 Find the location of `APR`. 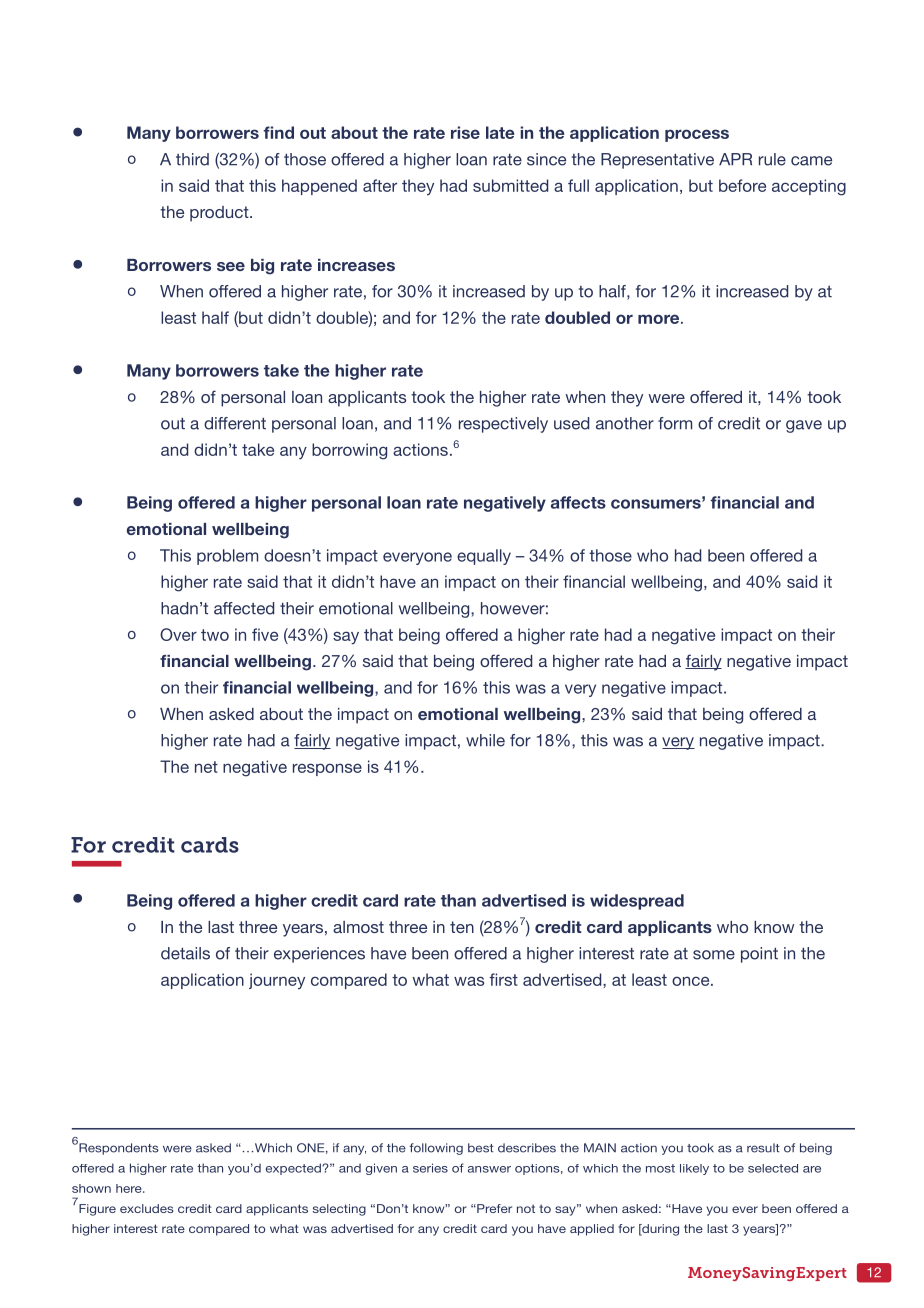

APR is located at coordinates (735, 159).
